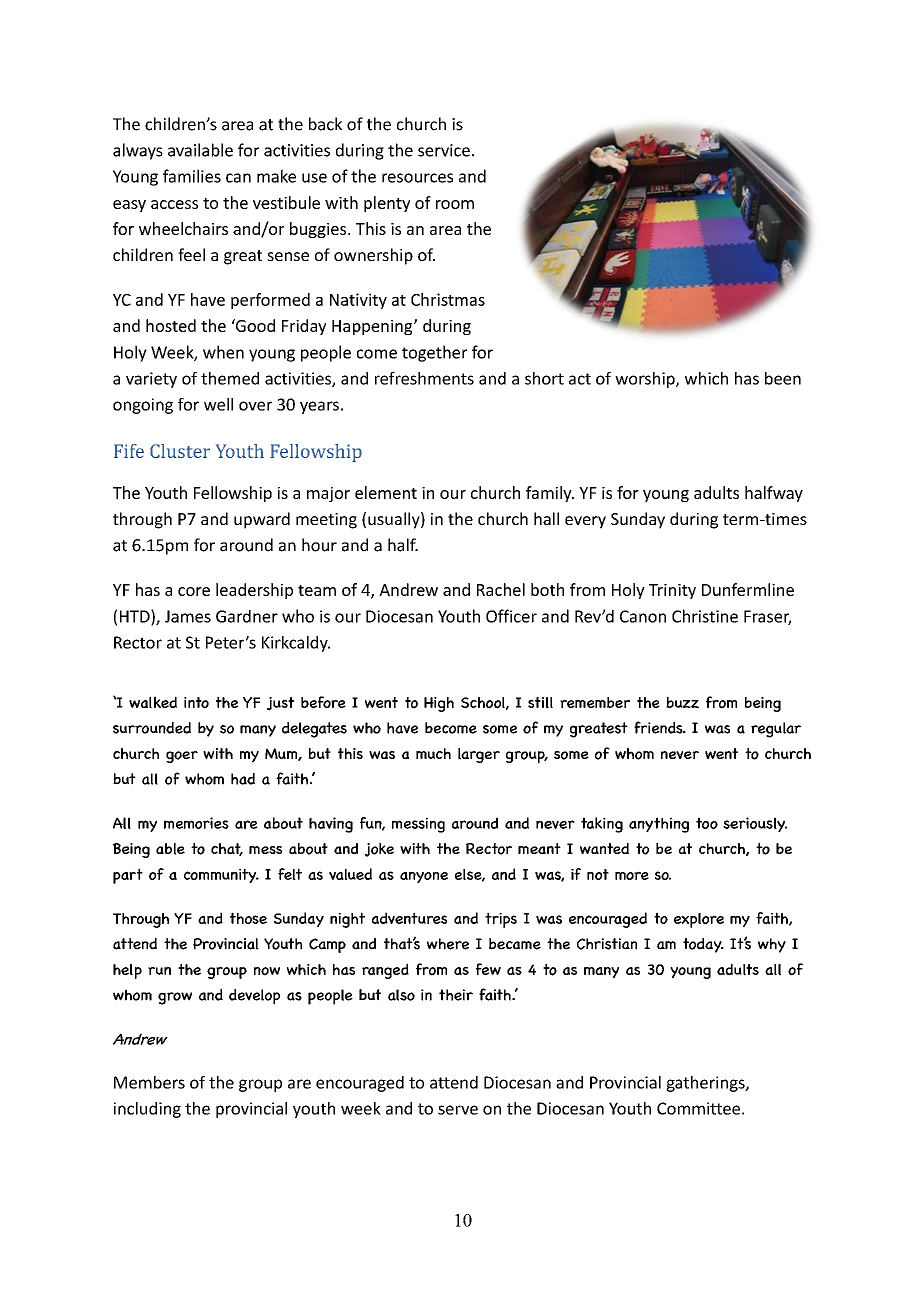 This page has height=1308, width=924. I want to click on Officer, so click(511, 616).
